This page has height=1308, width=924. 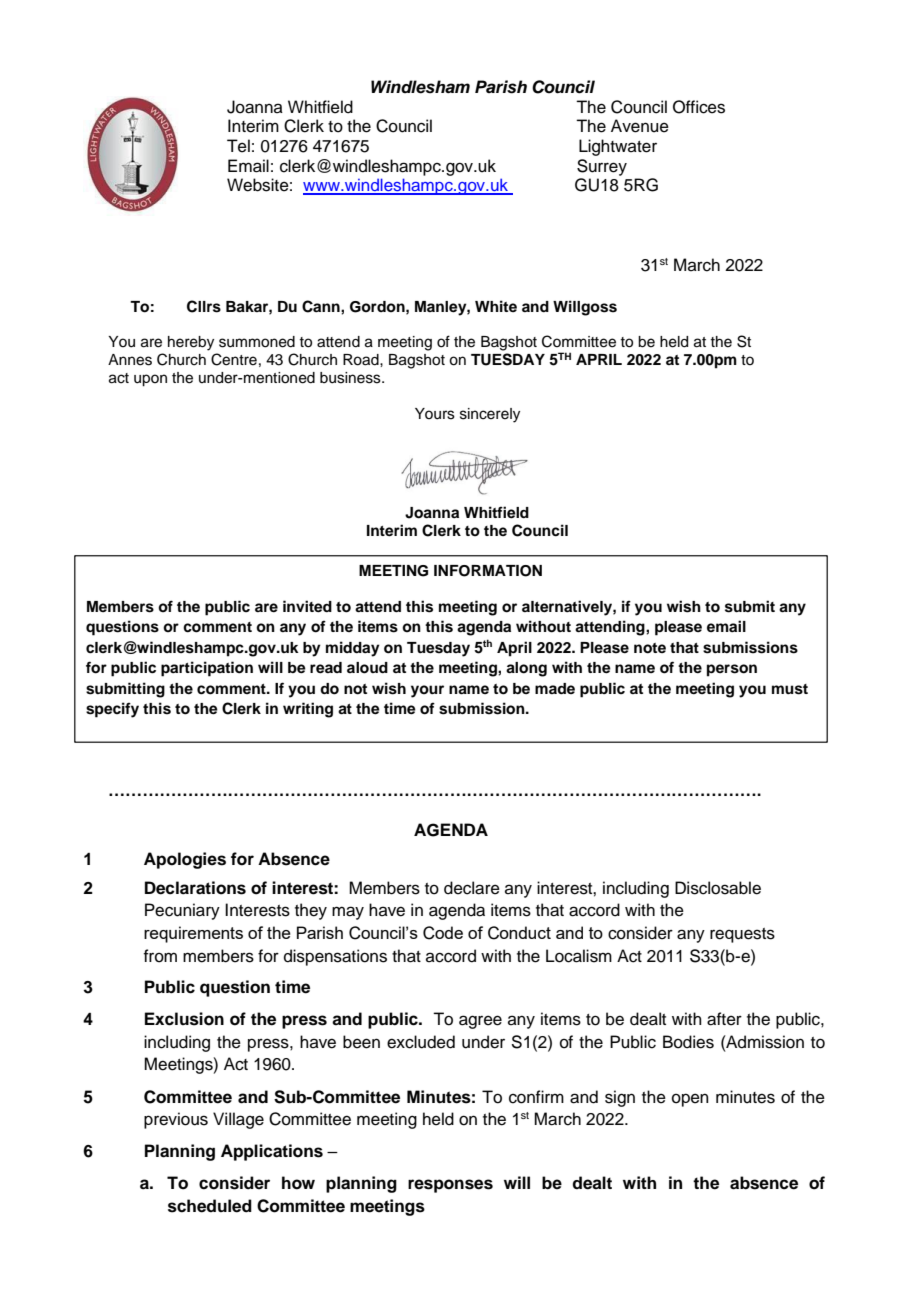 I want to click on participation, so click(x=207, y=669).
